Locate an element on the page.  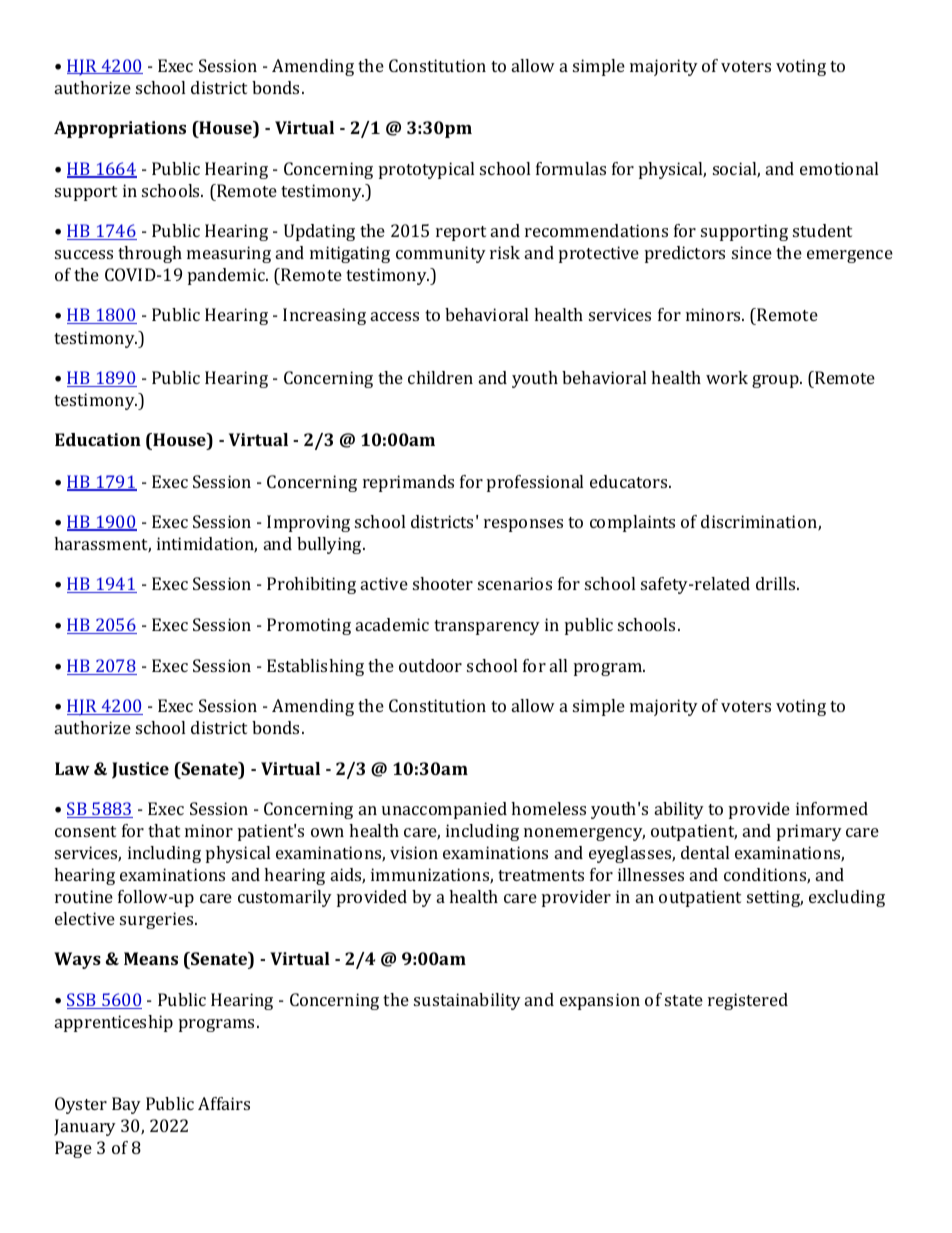
group is located at coordinates (776, 381).
